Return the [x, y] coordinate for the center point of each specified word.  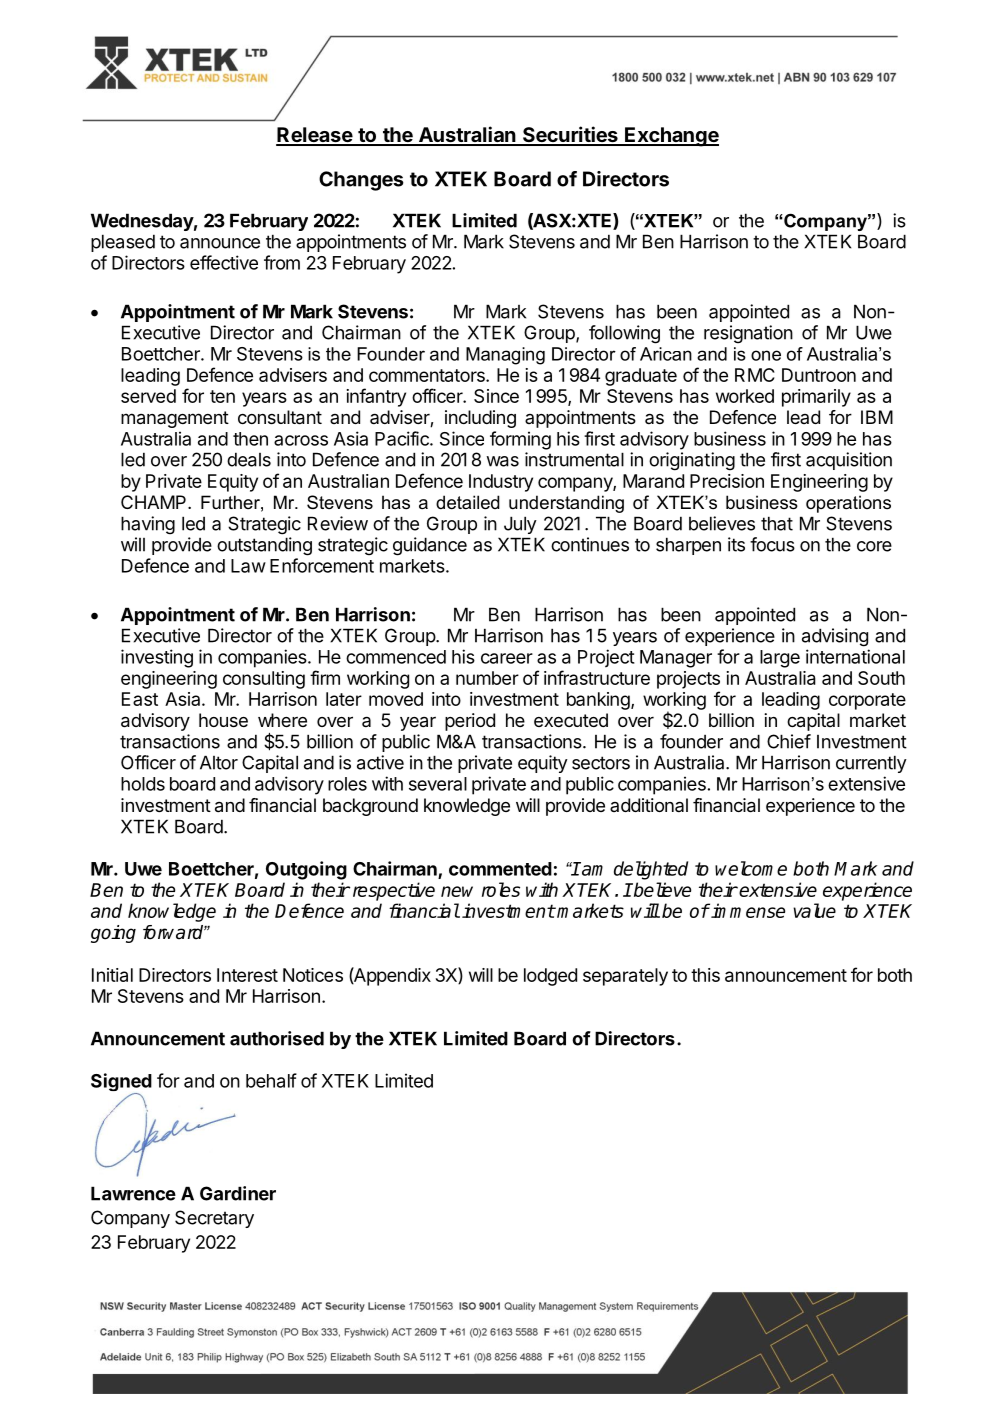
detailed [468, 502]
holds [143, 784]
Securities [570, 135]
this [705, 975]
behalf [271, 1080]
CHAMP [155, 502]
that [777, 523]
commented [500, 869]
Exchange [671, 137]
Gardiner [238, 1193]
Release [315, 136]
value [814, 910]
